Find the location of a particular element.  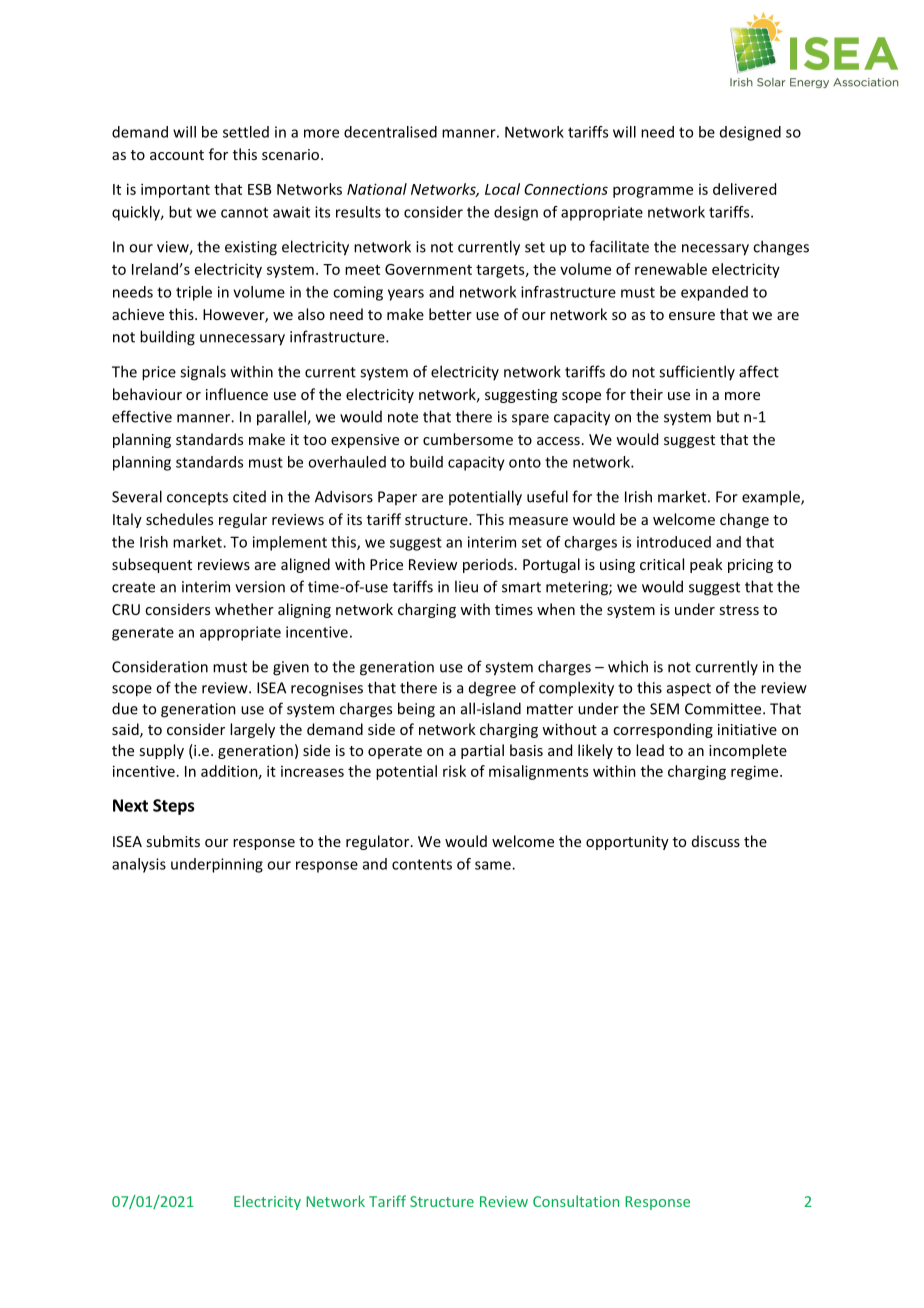

generate is located at coordinates (143, 634).
